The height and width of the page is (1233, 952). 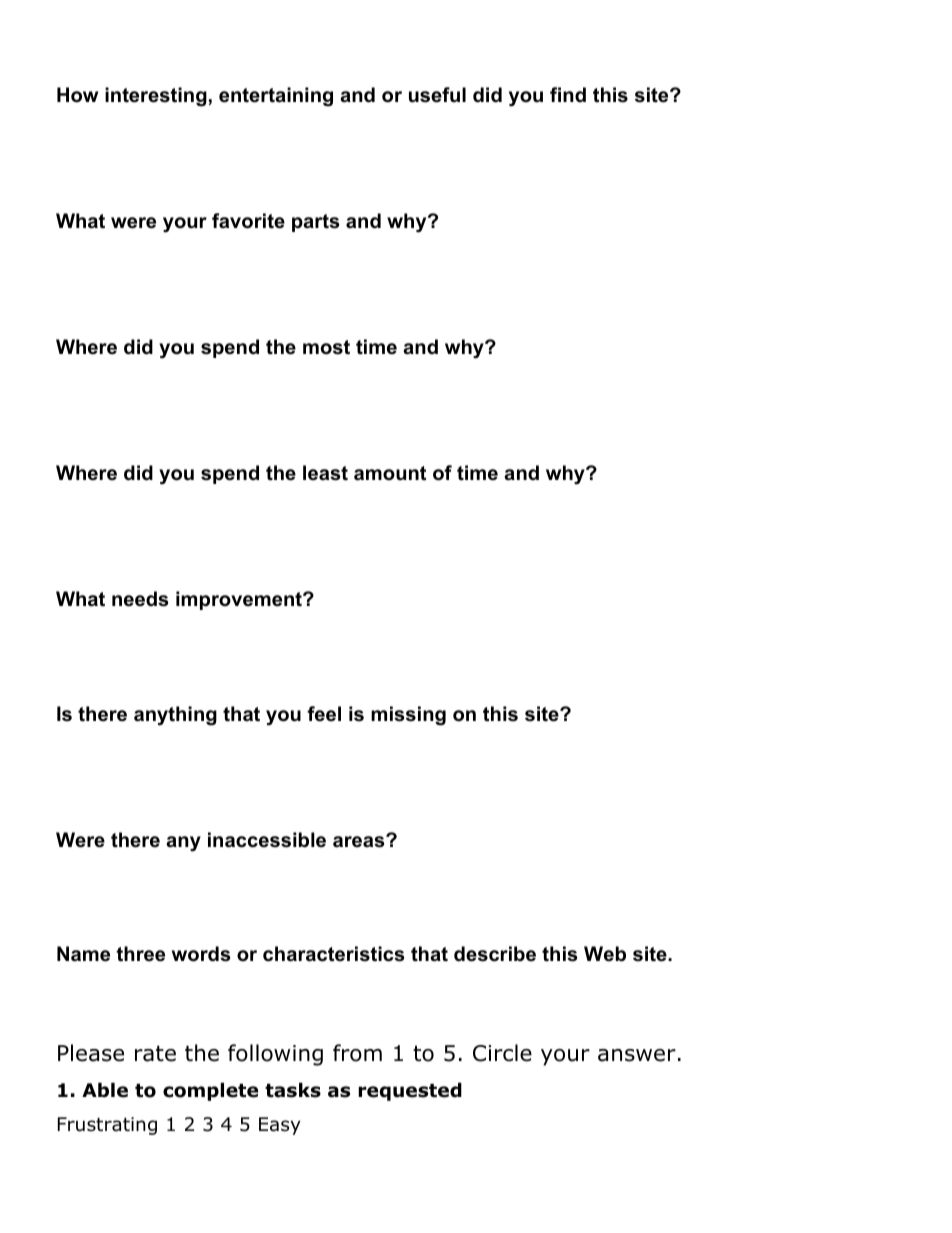 I want to click on find, so click(x=568, y=94).
